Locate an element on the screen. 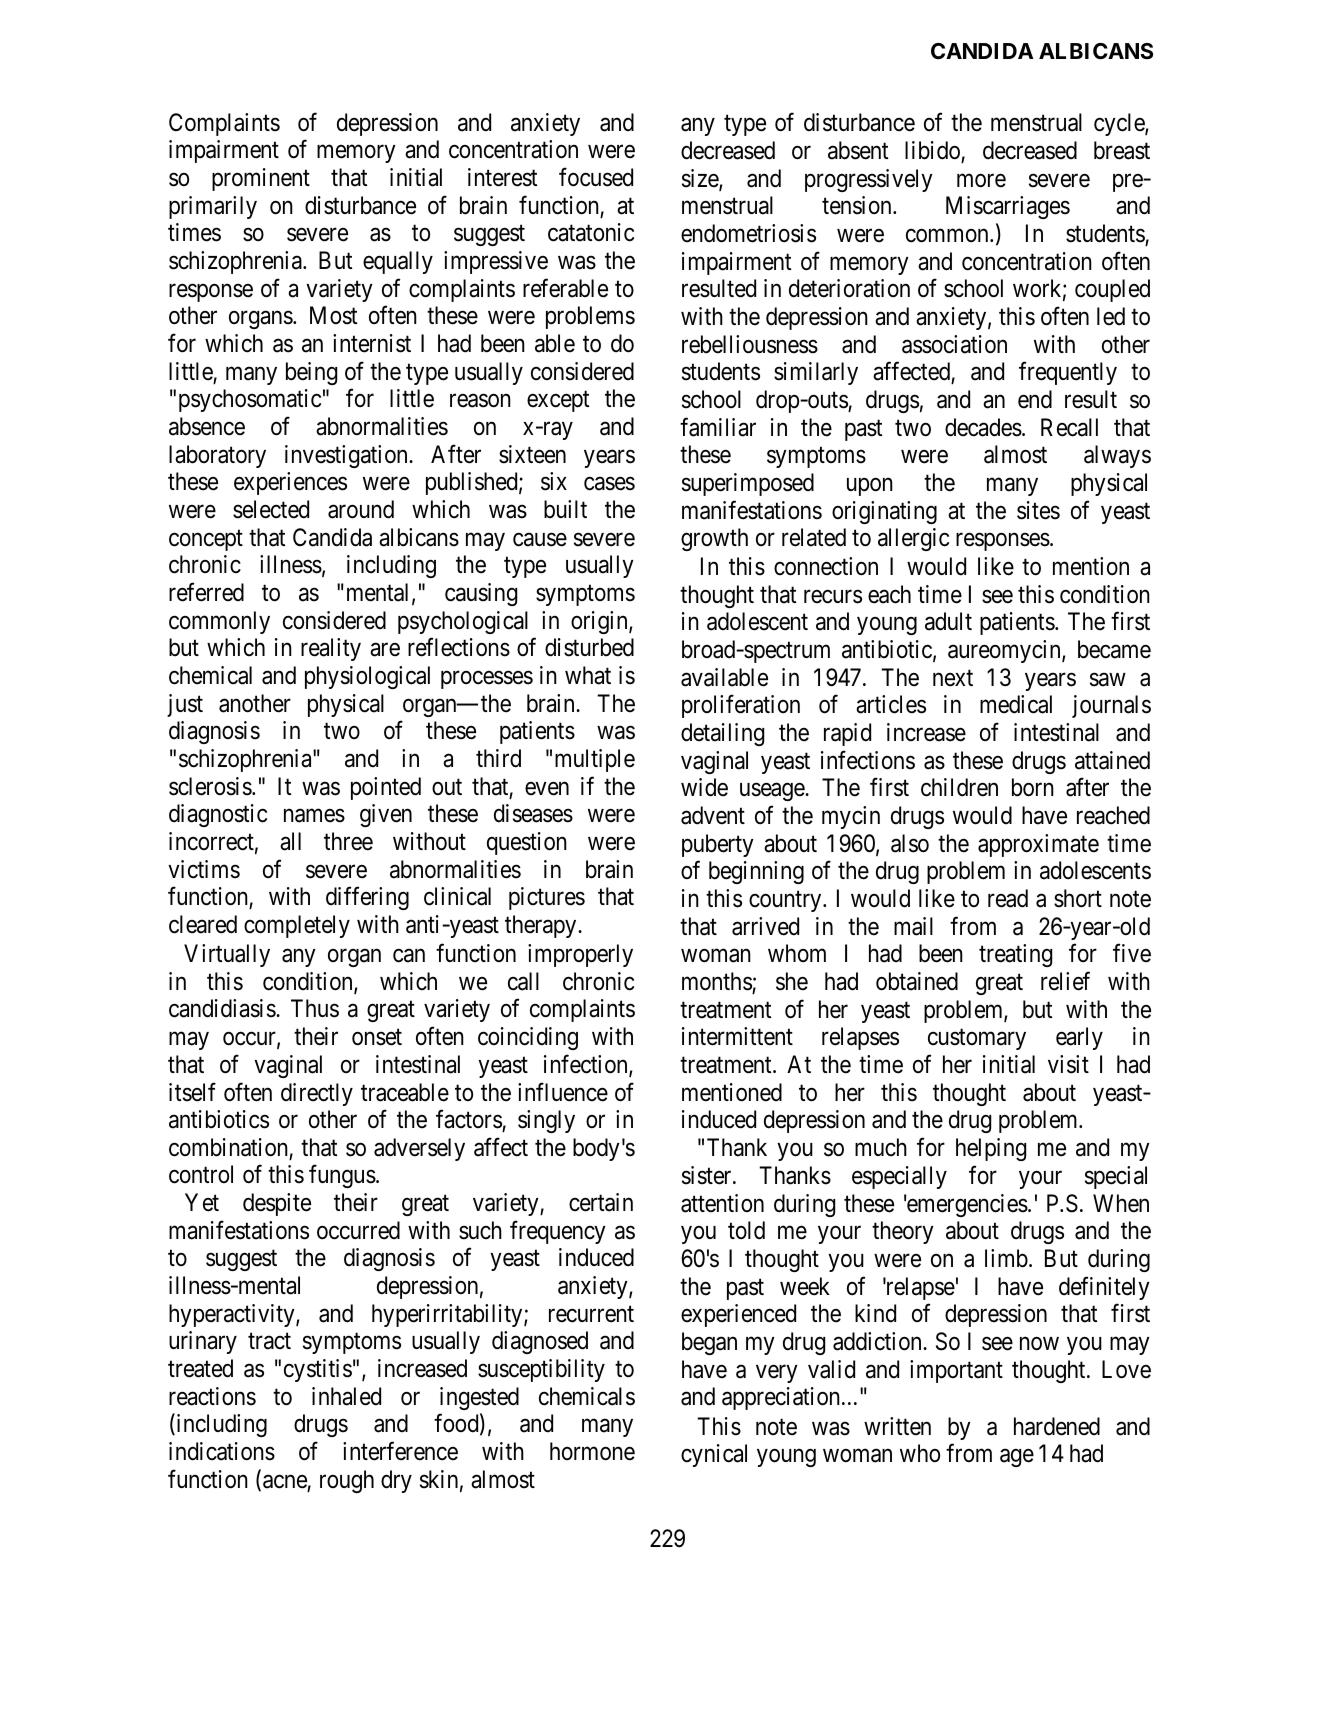 The image size is (1338, 1732). size is located at coordinates (701, 179).
